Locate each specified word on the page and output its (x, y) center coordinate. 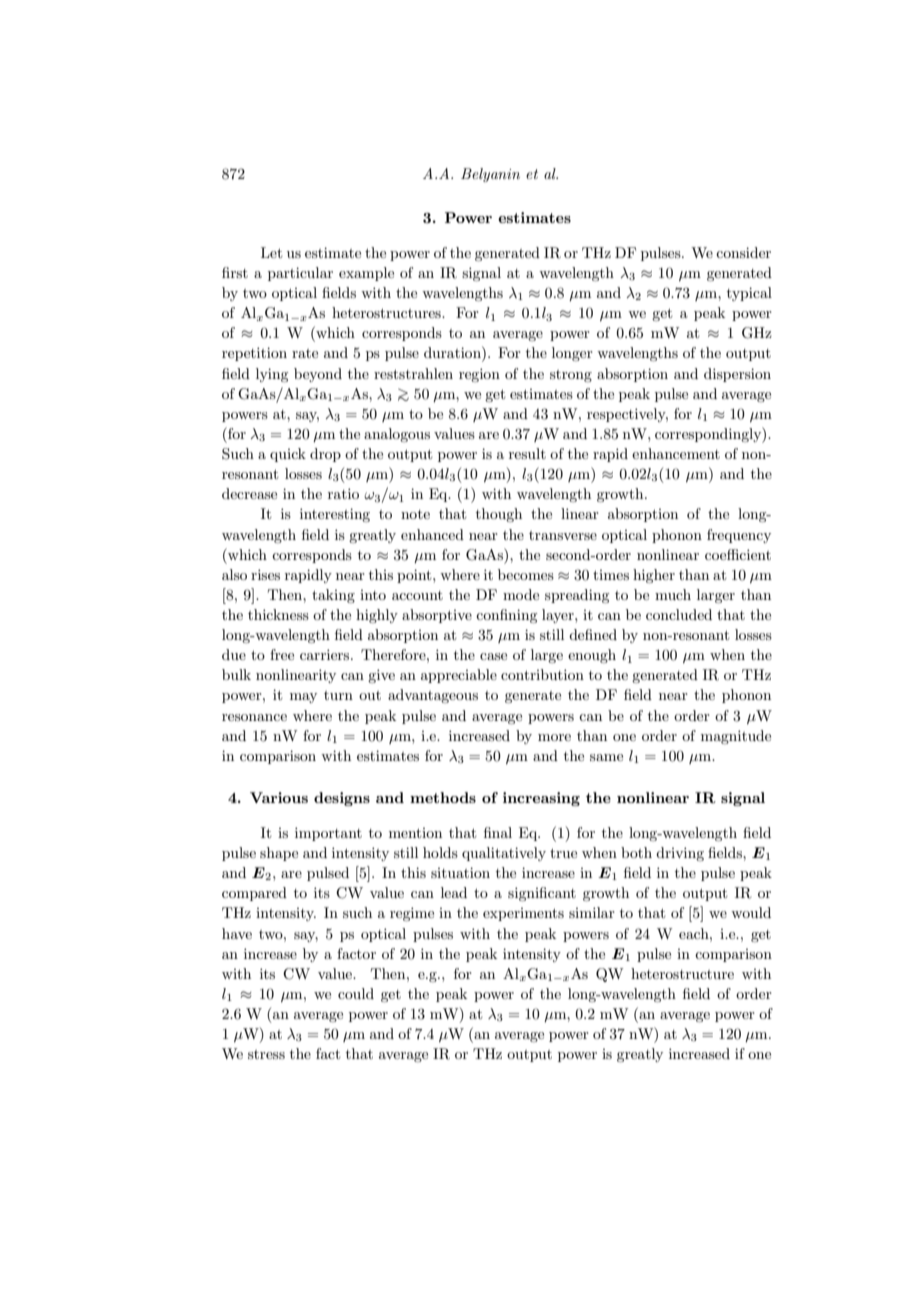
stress (266, 1054)
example (366, 274)
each (695, 933)
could (356, 993)
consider (743, 252)
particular (300, 274)
